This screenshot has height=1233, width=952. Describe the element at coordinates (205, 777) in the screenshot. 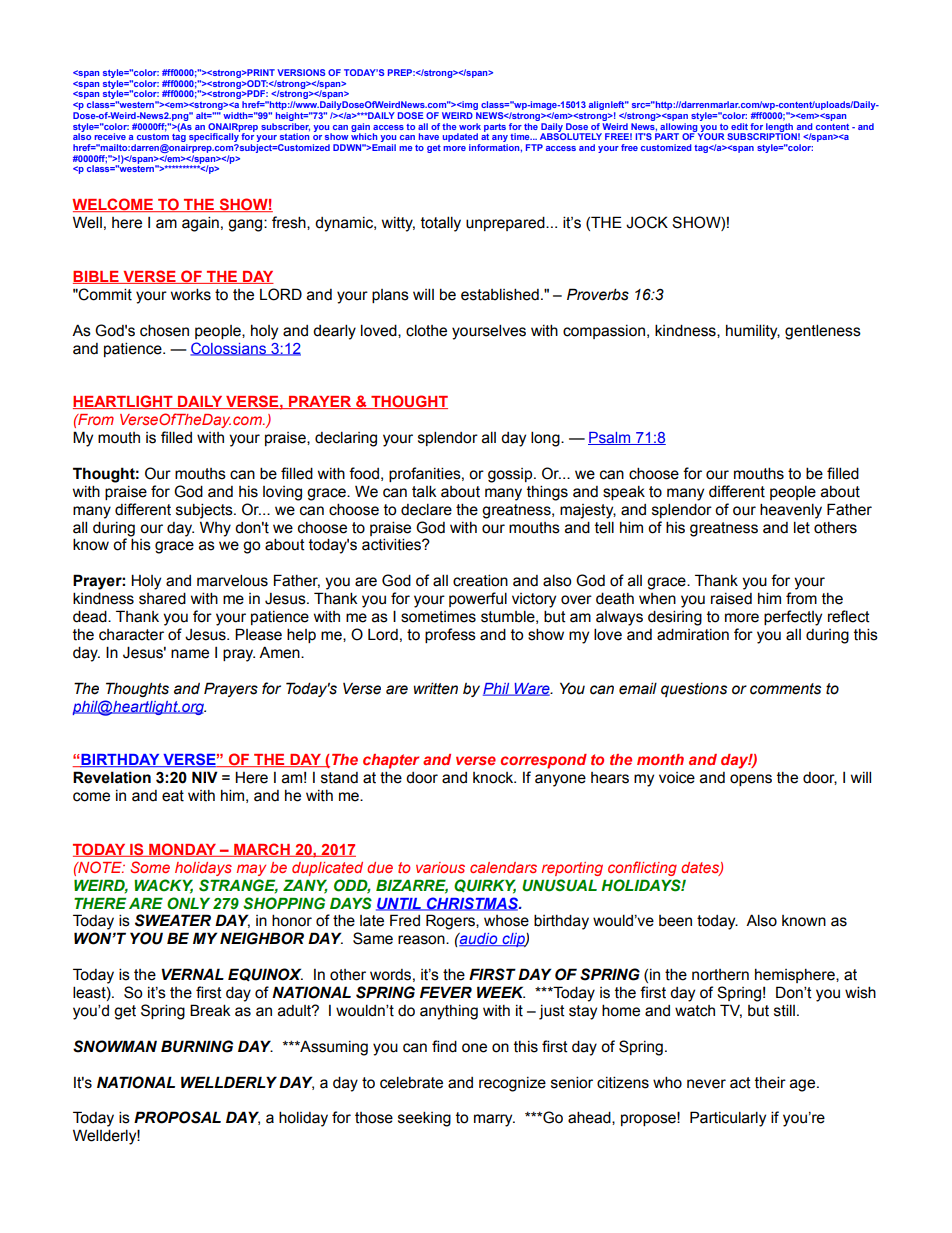

I see `NIV` at that location.
